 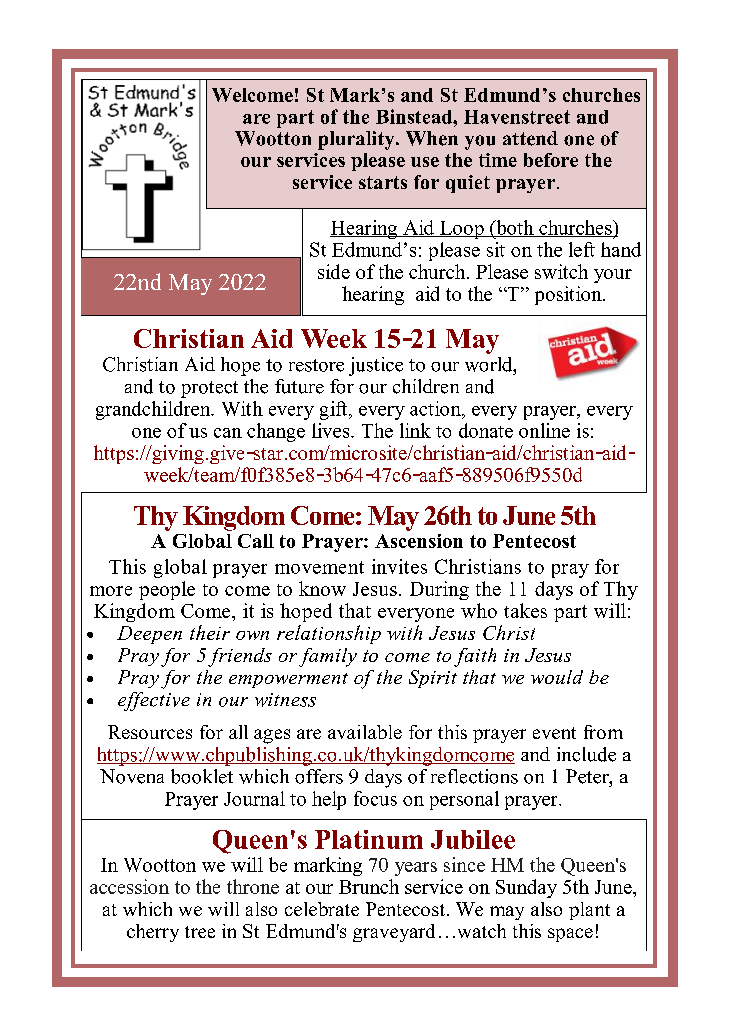 What do you see at coordinates (357, 140) in the image?
I see `plurality` at bounding box center [357, 140].
